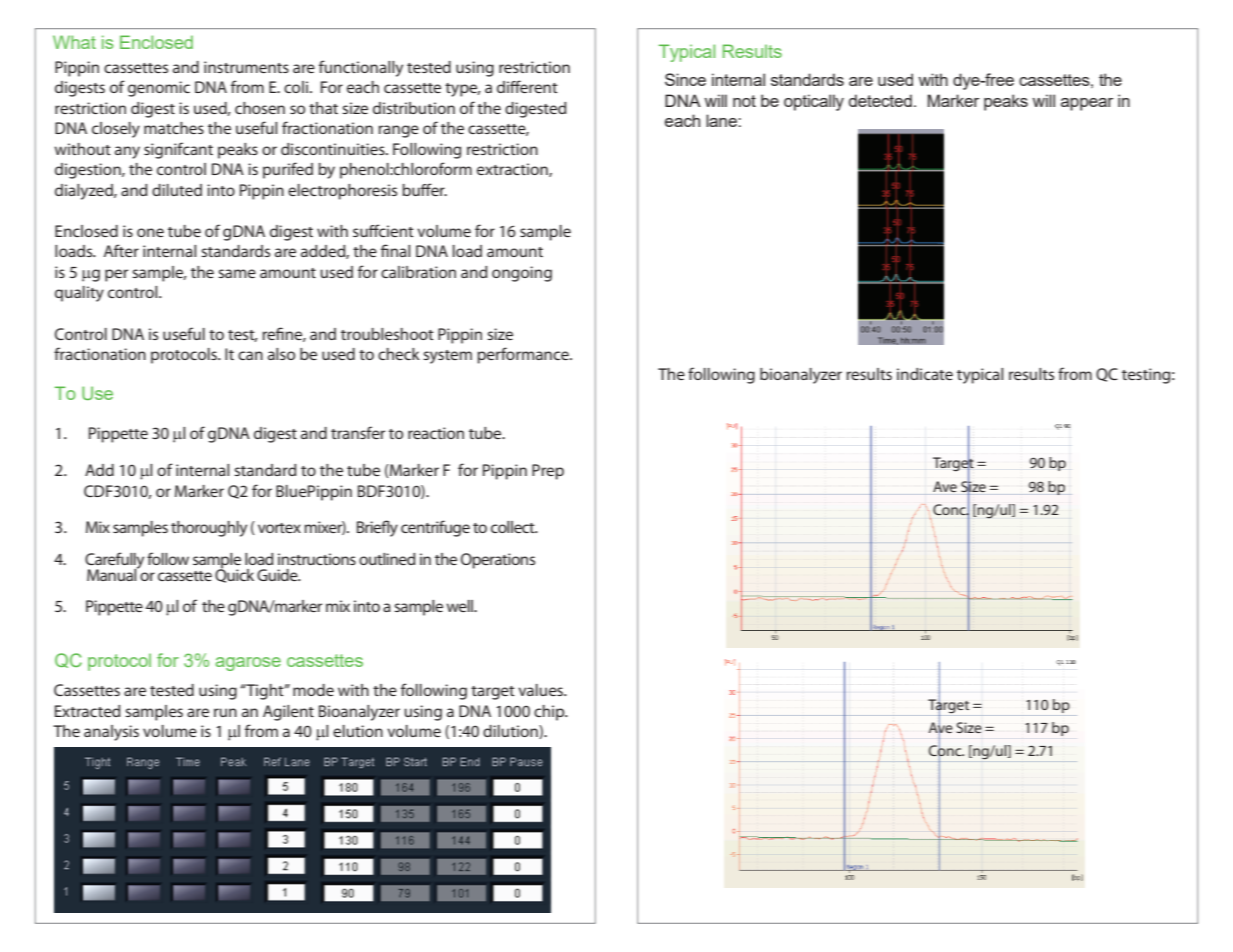 The image size is (1233, 952). What do you see at coordinates (514, 527) in the screenshot?
I see `collect` at bounding box center [514, 527].
